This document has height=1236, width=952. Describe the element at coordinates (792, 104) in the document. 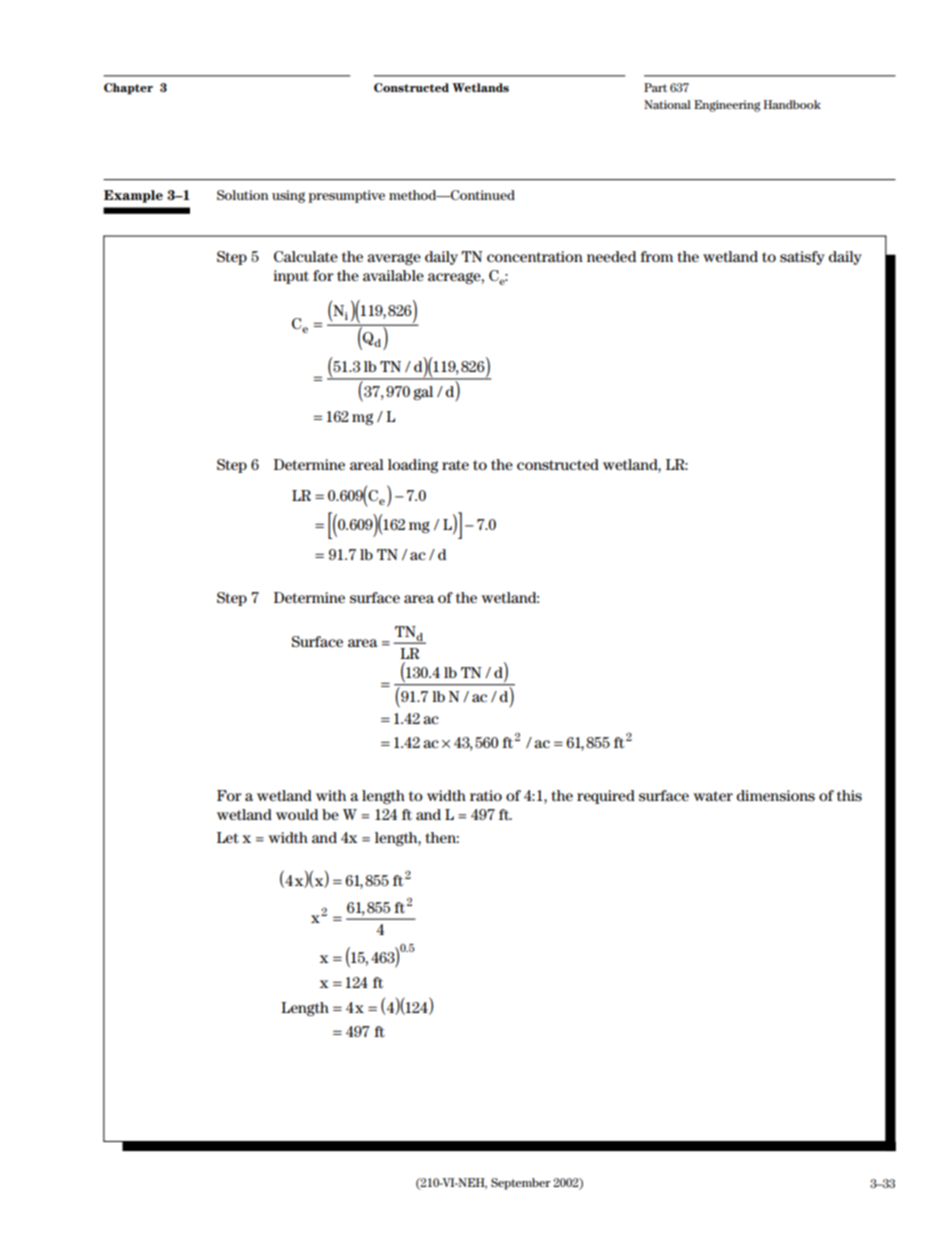

I see `Handbook` at that location.
